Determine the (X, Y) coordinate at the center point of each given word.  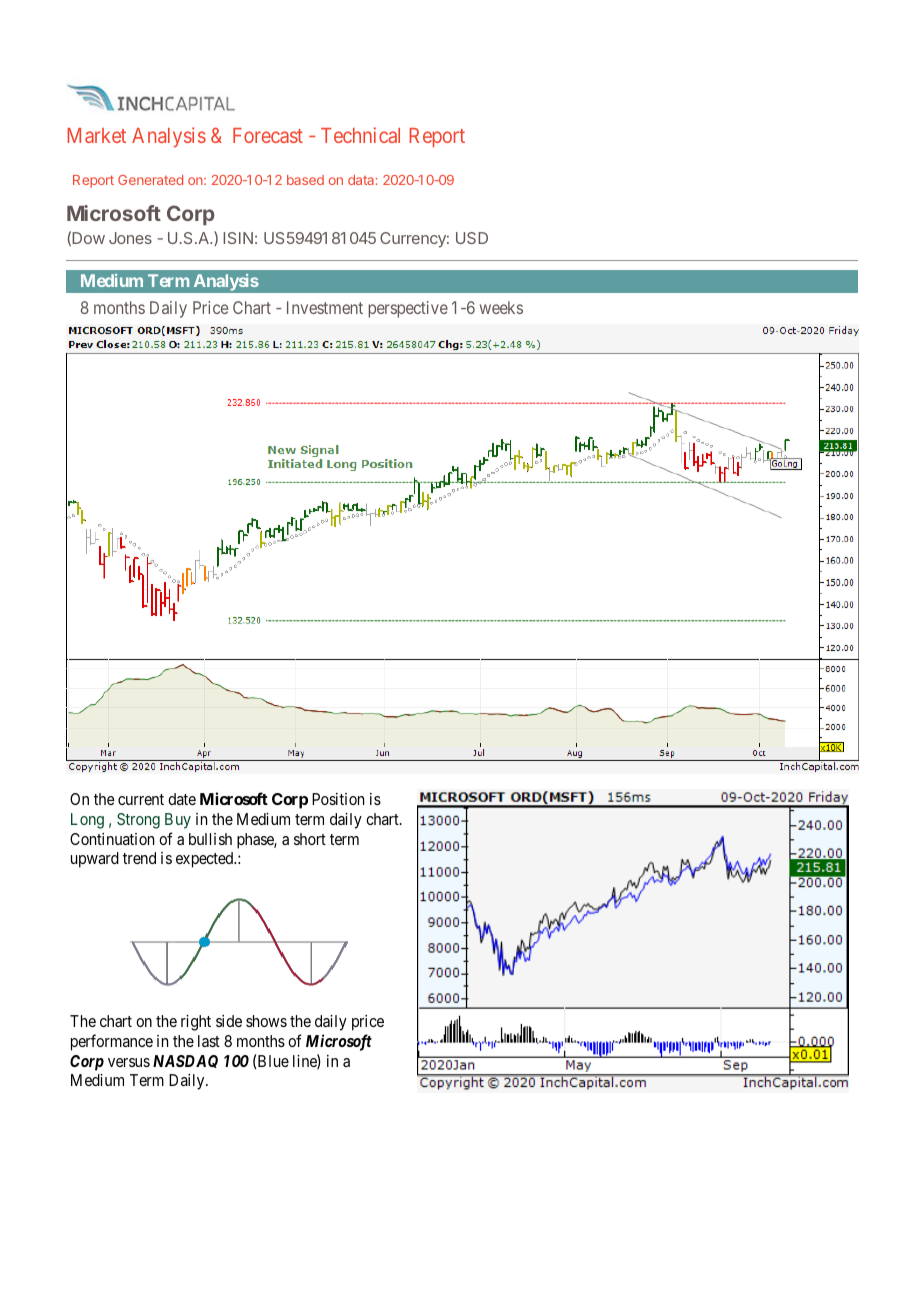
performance (112, 1042)
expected (206, 860)
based (305, 180)
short (310, 839)
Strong (138, 821)
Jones (130, 238)
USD (472, 238)
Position (338, 799)
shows (266, 1021)
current (141, 799)
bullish (210, 839)
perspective (408, 309)
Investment (325, 307)
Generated (150, 180)
